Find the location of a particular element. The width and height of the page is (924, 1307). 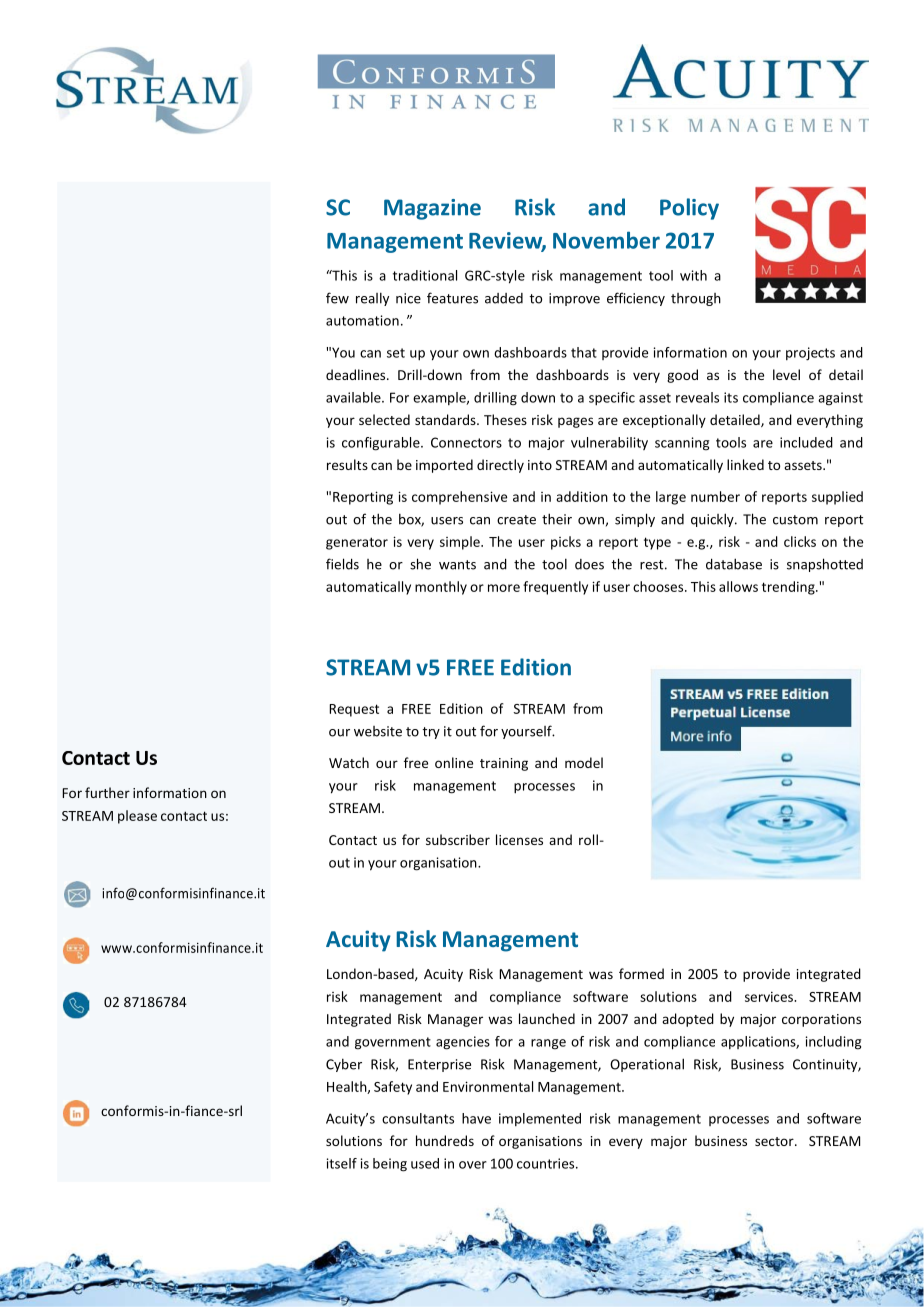

itself is located at coordinates (342, 1163).
